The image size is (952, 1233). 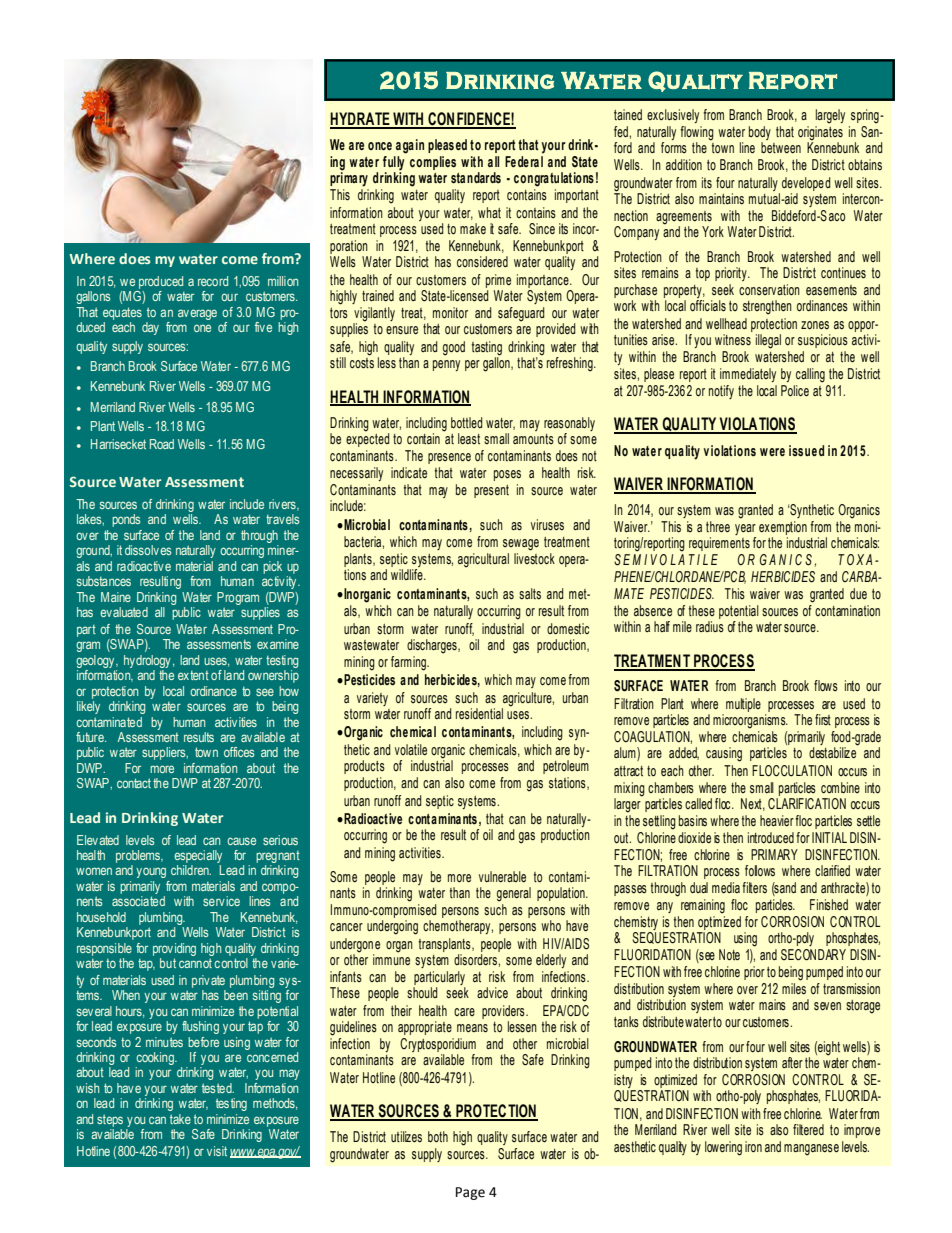 I want to click on visit, so click(x=217, y=1151).
